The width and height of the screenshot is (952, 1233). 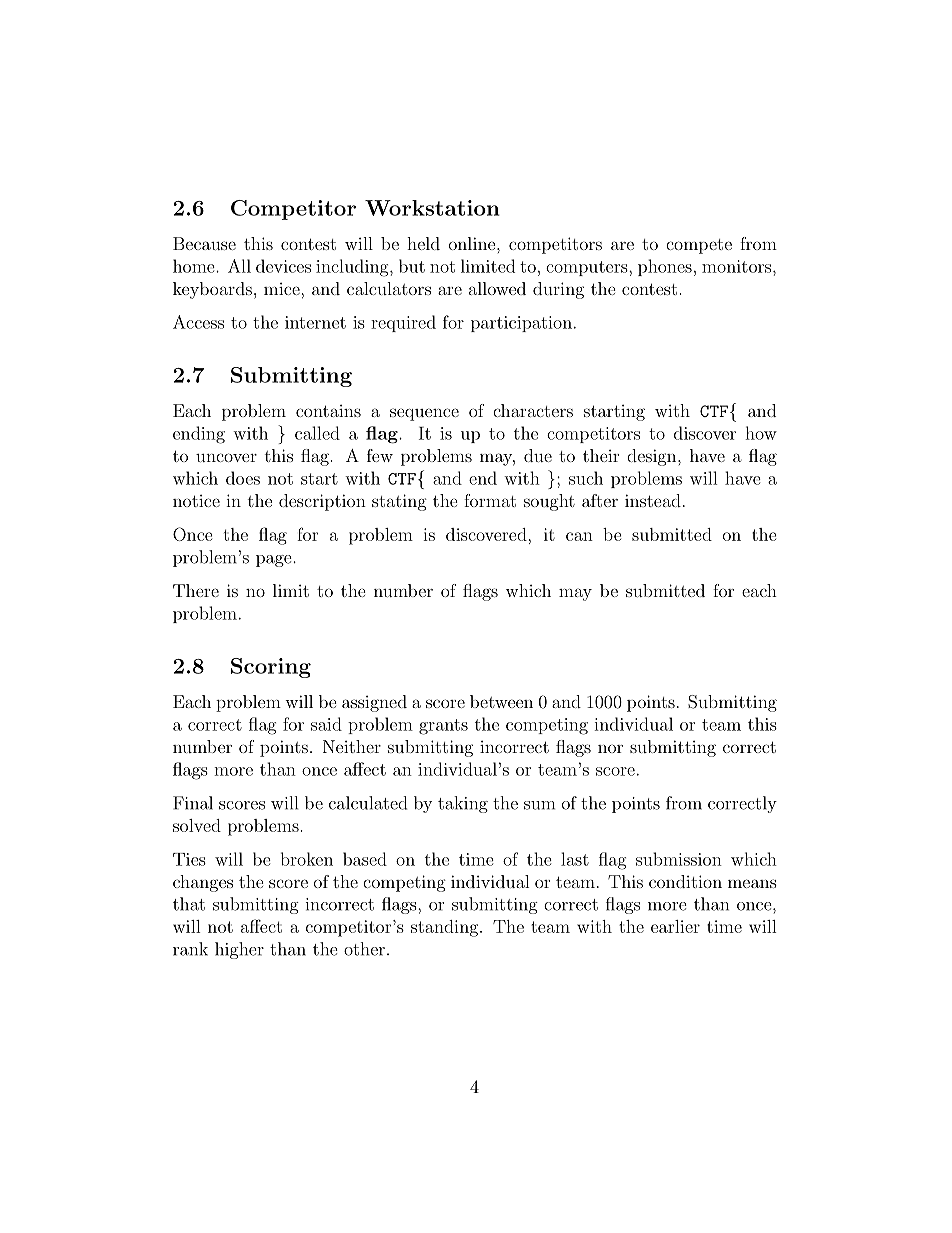 I want to click on design, so click(x=651, y=457).
